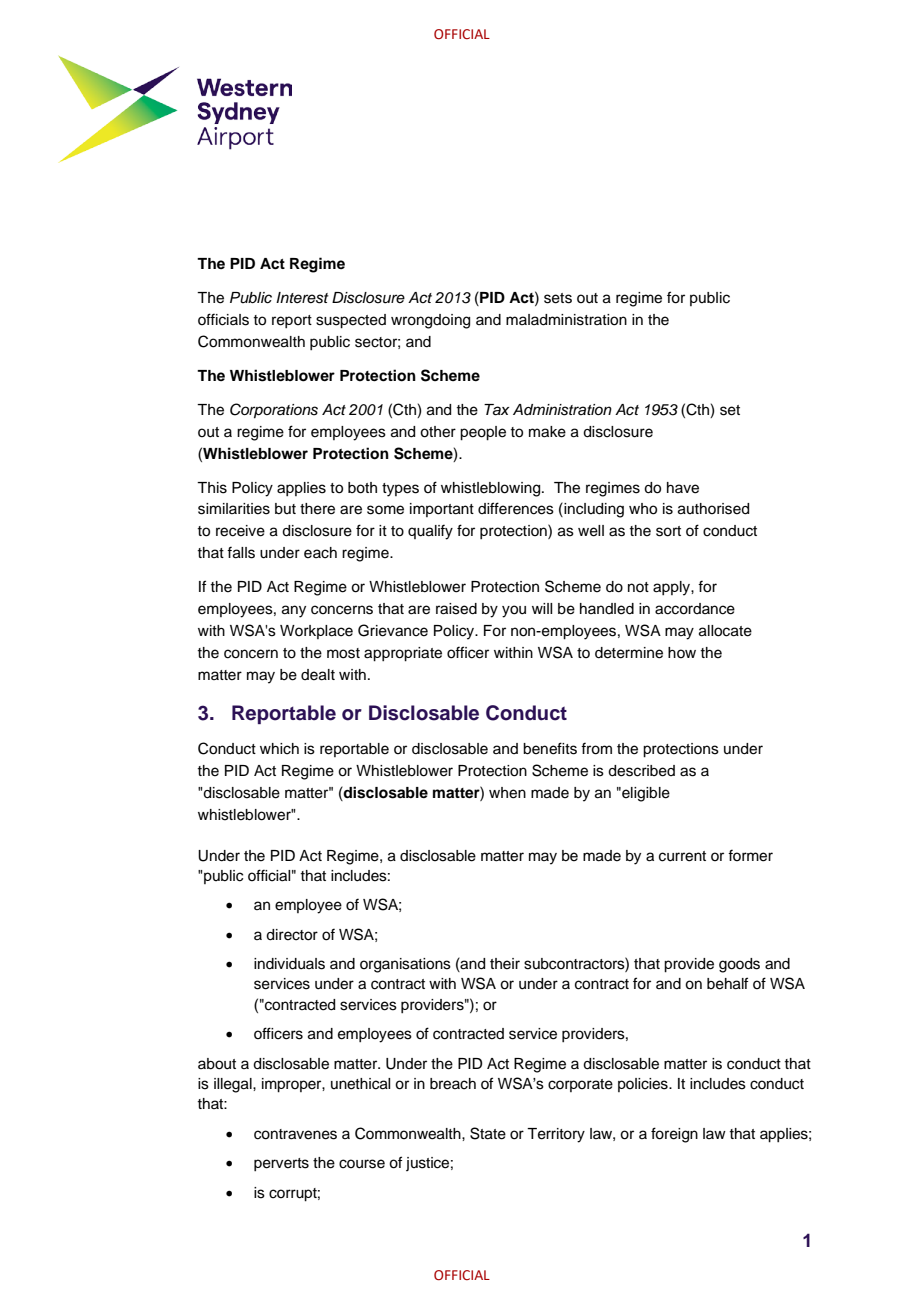 The width and height of the document is (924, 1308). What do you see at coordinates (488, 1133) in the document?
I see `State` at bounding box center [488, 1133].
